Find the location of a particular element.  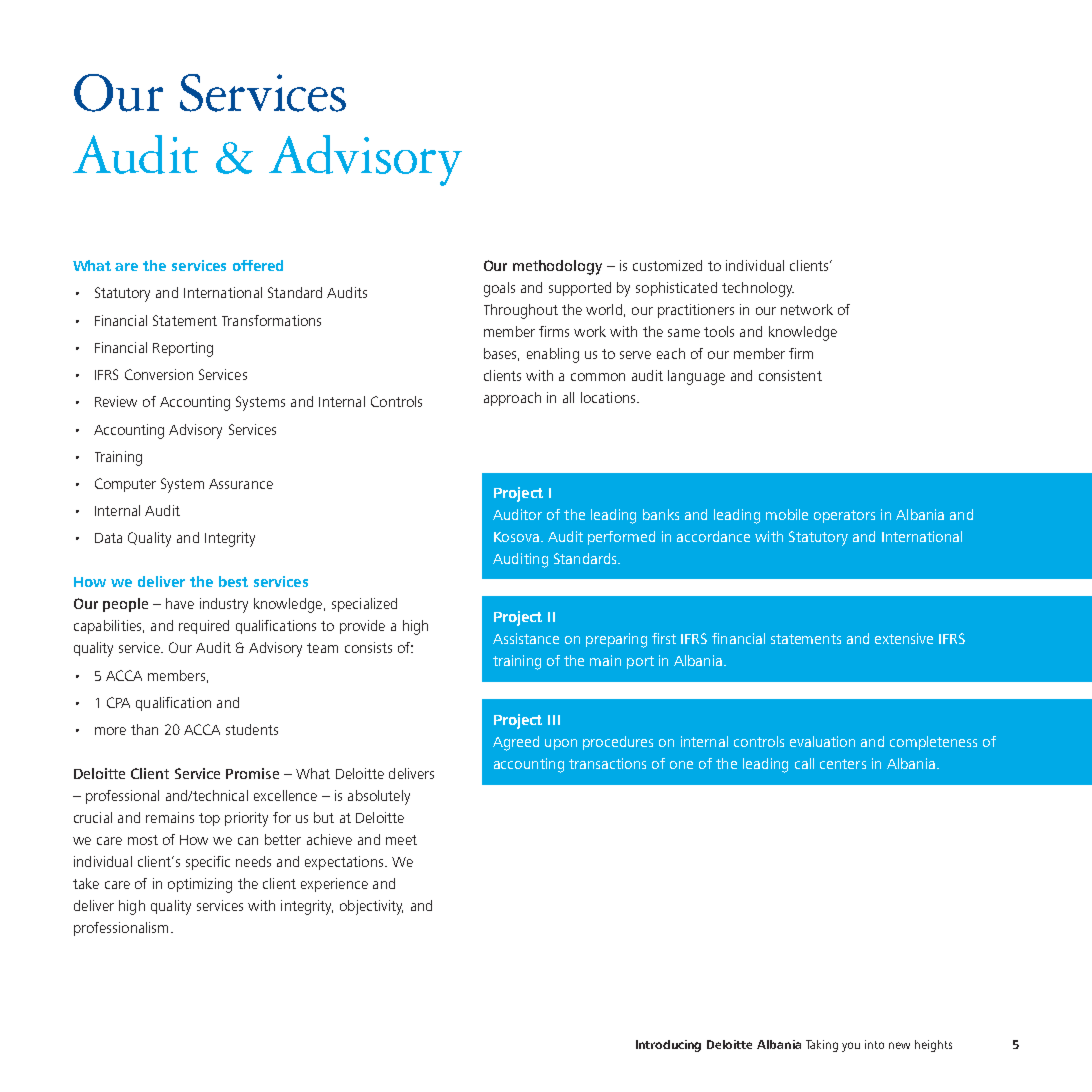

optimizing is located at coordinates (200, 885).
